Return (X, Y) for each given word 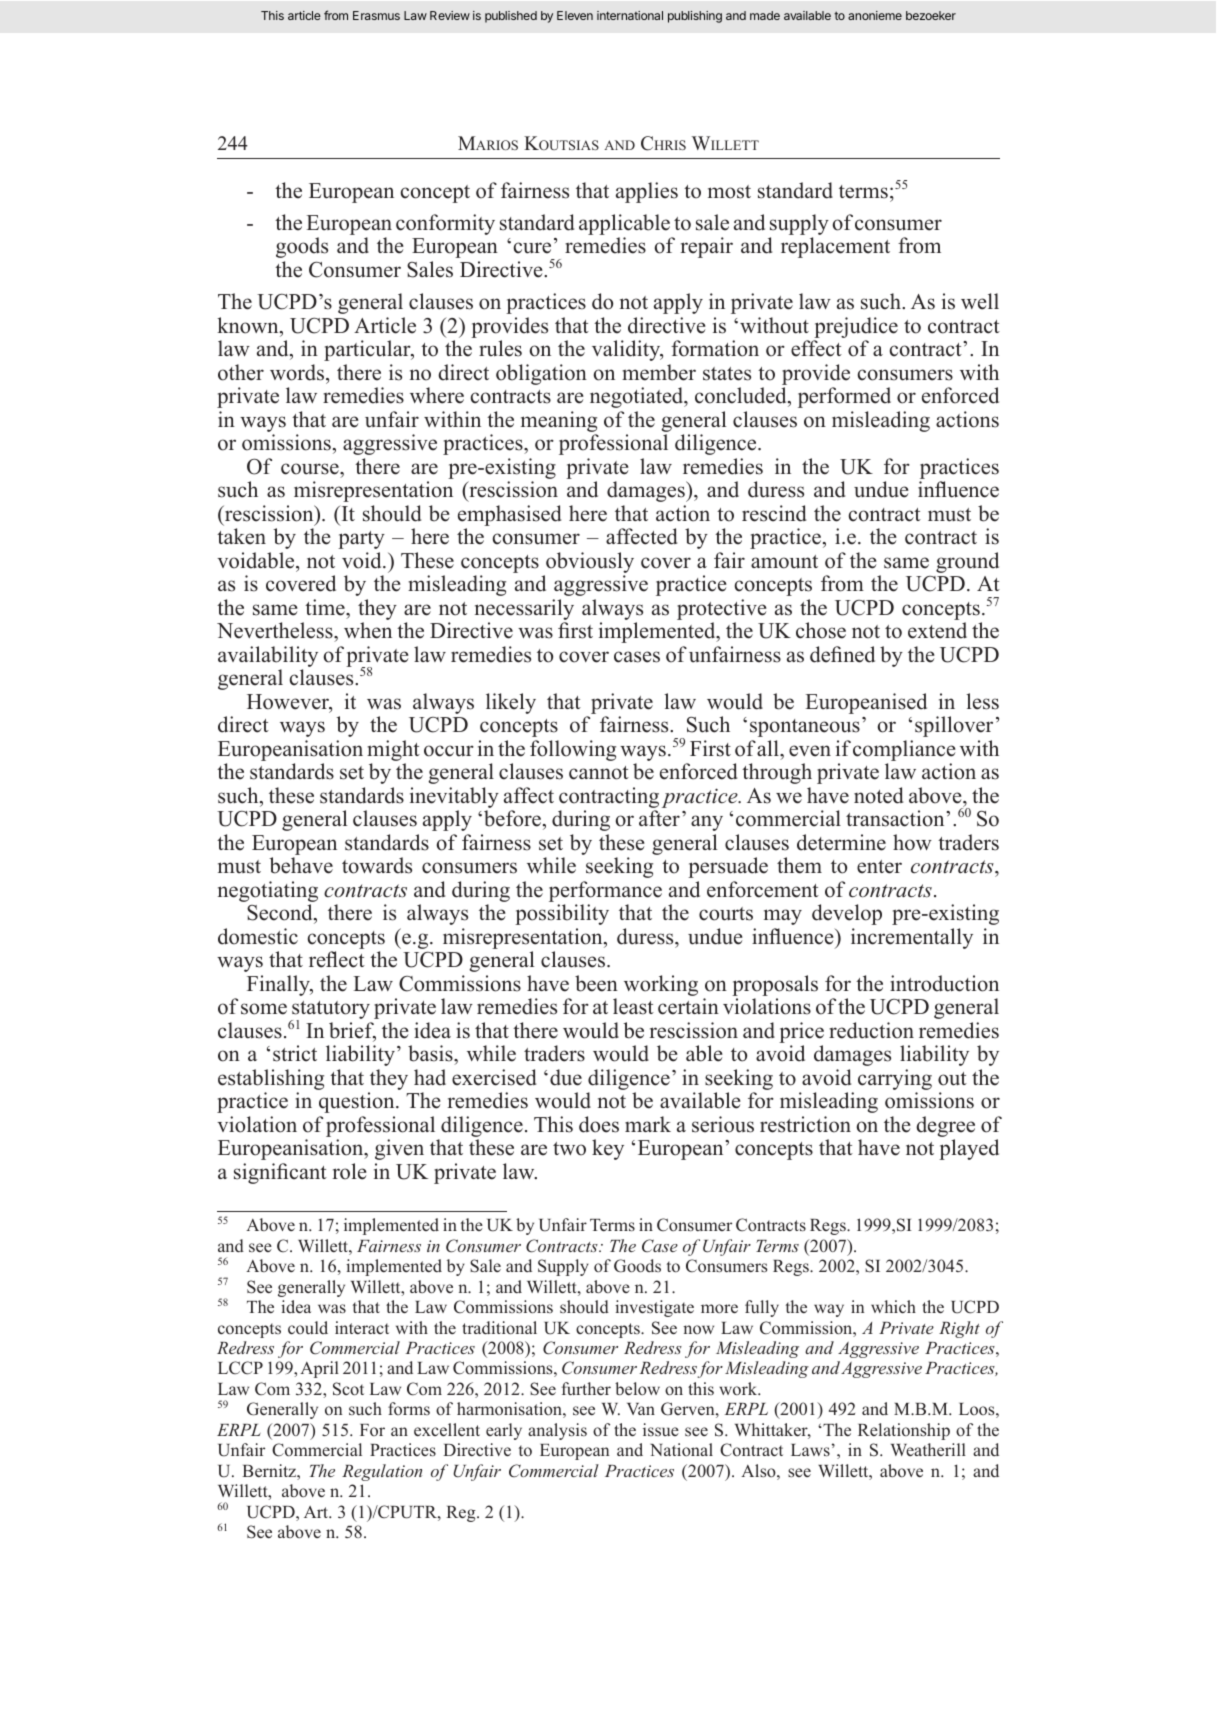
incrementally (912, 938)
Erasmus (376, 15)
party (361, 540)
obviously (590, 562)
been (596, 983)
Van (641, 1409)
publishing (695, 17)
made (765, 15)
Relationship (904, 1431)
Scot (348, 1389)
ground (967, 562)
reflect (337, 959)
